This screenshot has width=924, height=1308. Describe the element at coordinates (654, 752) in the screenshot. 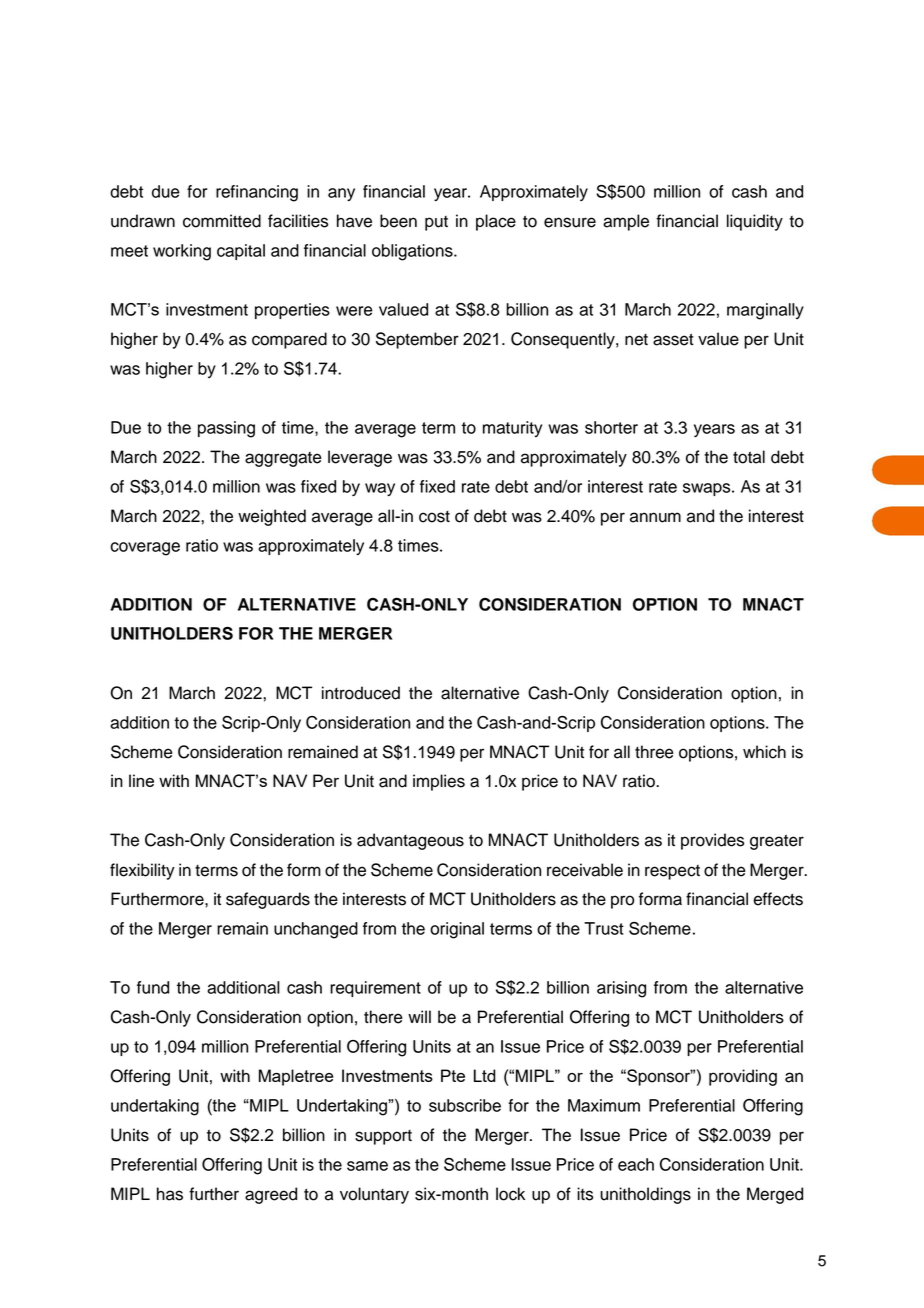

I see `three` at that location.
